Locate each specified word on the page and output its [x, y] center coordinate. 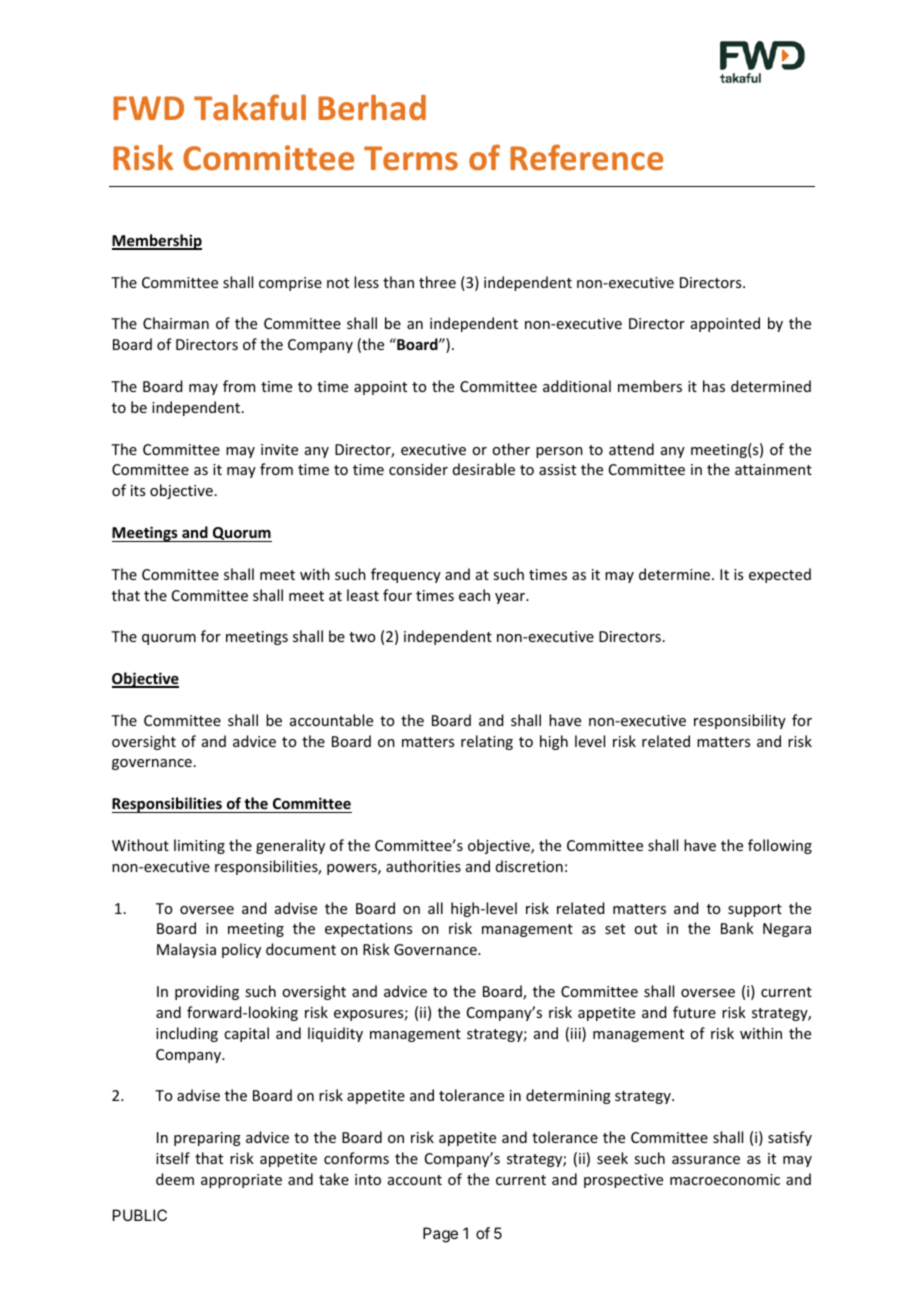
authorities [423, 866]
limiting [199, 846]
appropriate [241, 1181]
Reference [586, 157]
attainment [773, 469]
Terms [411, 158]
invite [279, 449]
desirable [484, 469]
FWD [148, 108]
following [780, 846]
